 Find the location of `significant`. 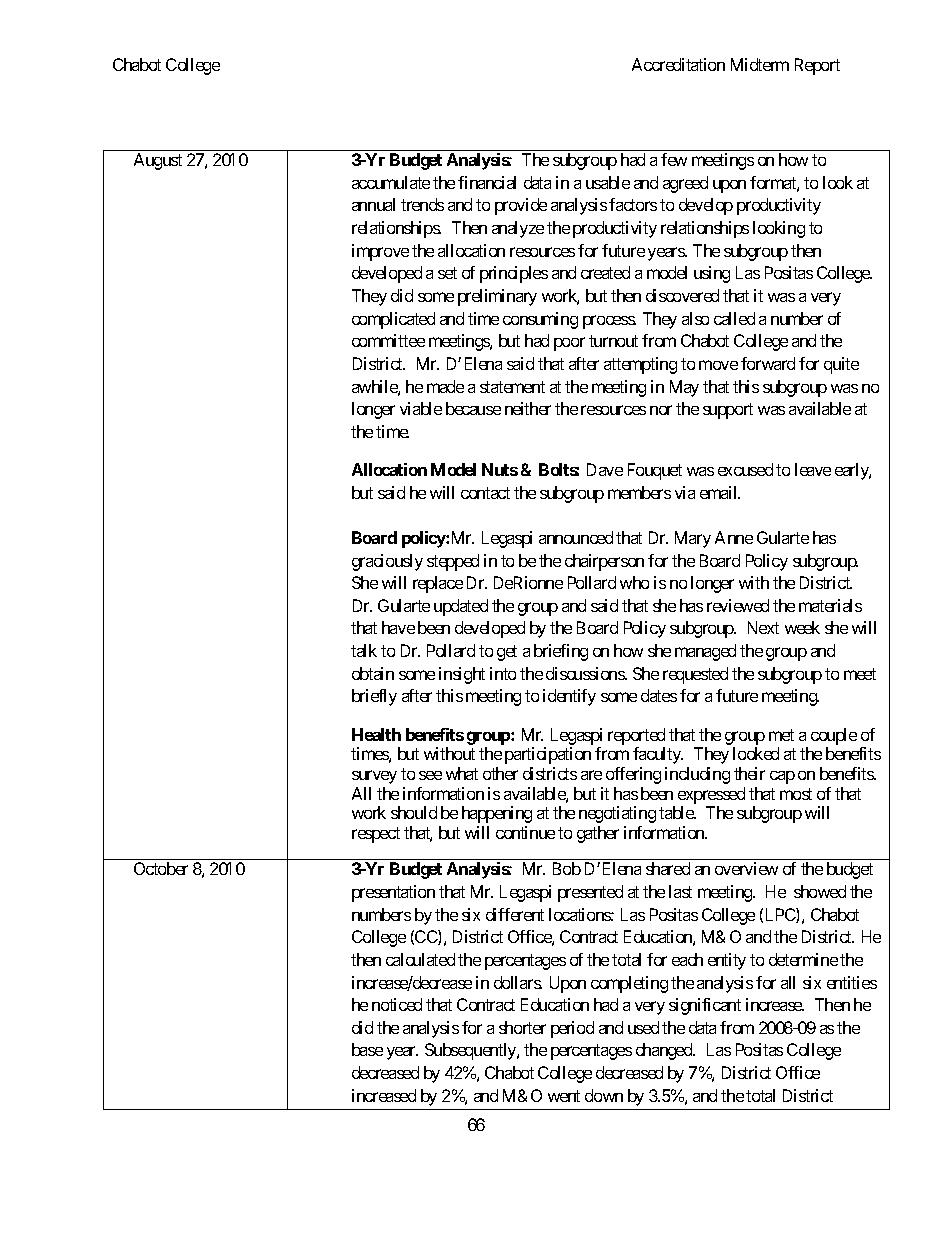

significant is located at coordinates (705, 1006).
